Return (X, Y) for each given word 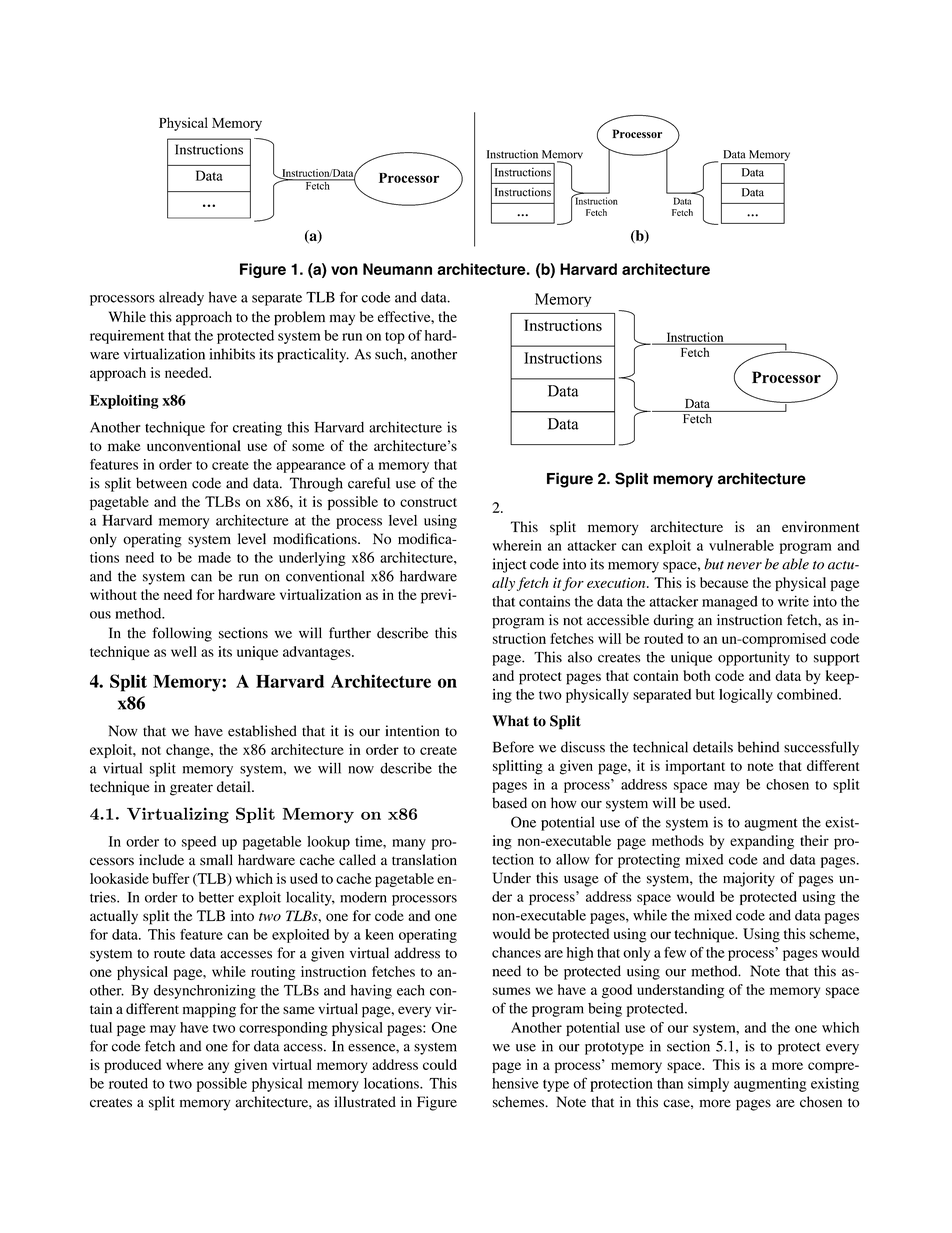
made (214, 557)
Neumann (397, 269)
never (744, 566)
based (509, 803)
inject (509, 565)
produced (132, 1066)
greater (191, 789)
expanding (762, 842)
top (395, 338)
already (181, 299)
